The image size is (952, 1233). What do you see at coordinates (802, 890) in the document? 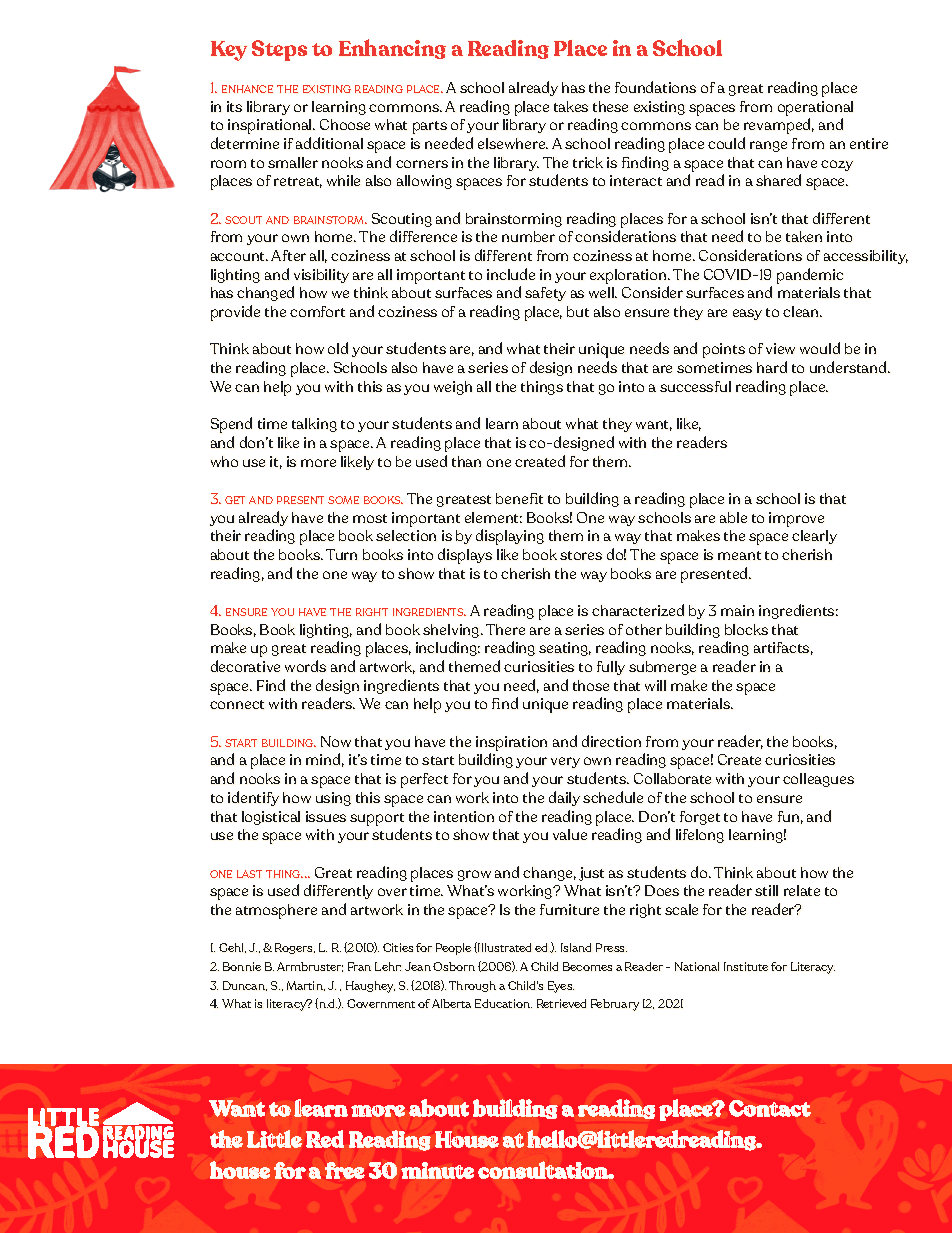
I see `relate` at bounding box center [802, 890].
